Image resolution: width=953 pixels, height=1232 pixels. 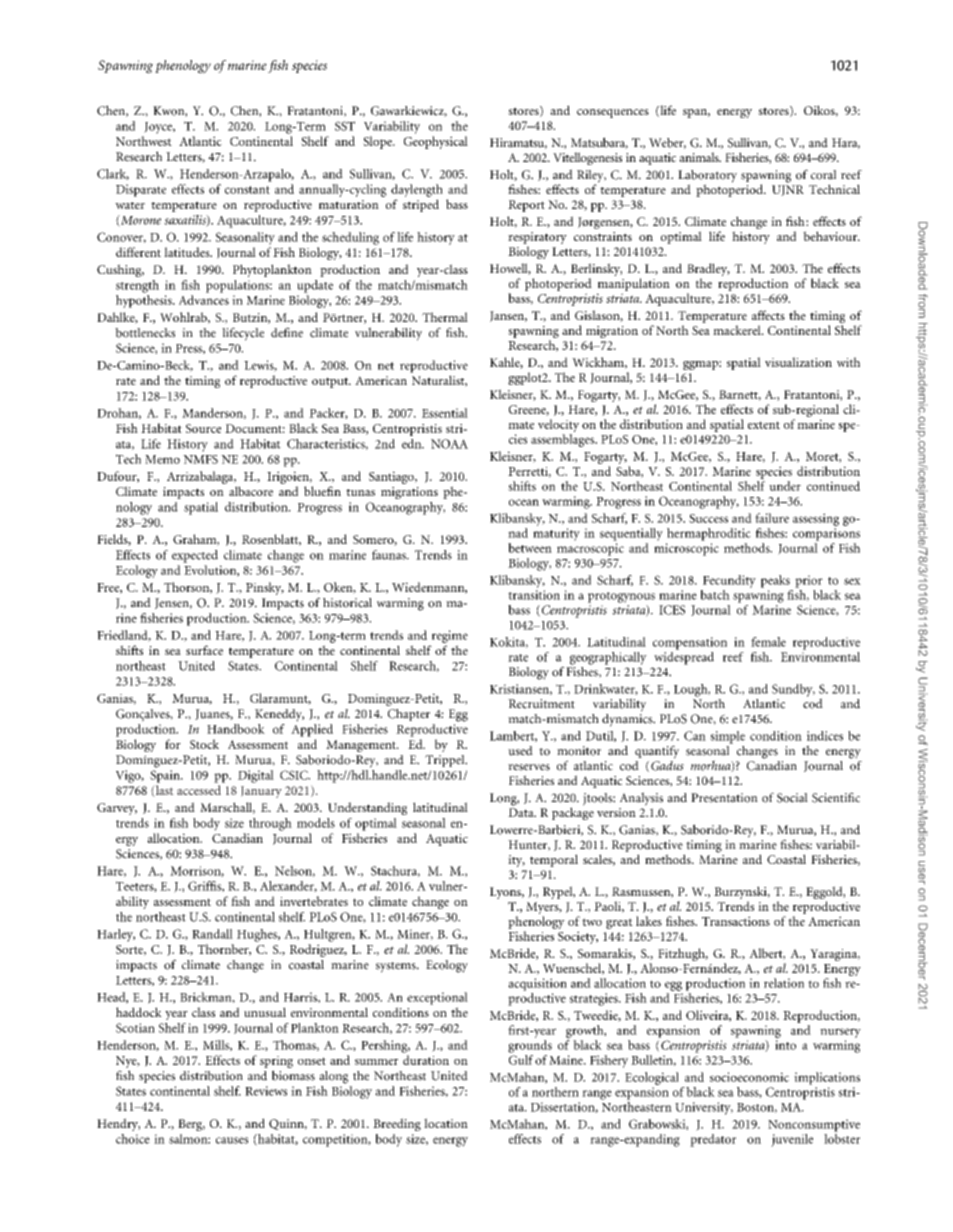 What do you see at coordinates (768, 642) in the screenshot?
I see `female` at bounding box center [768, 642].
